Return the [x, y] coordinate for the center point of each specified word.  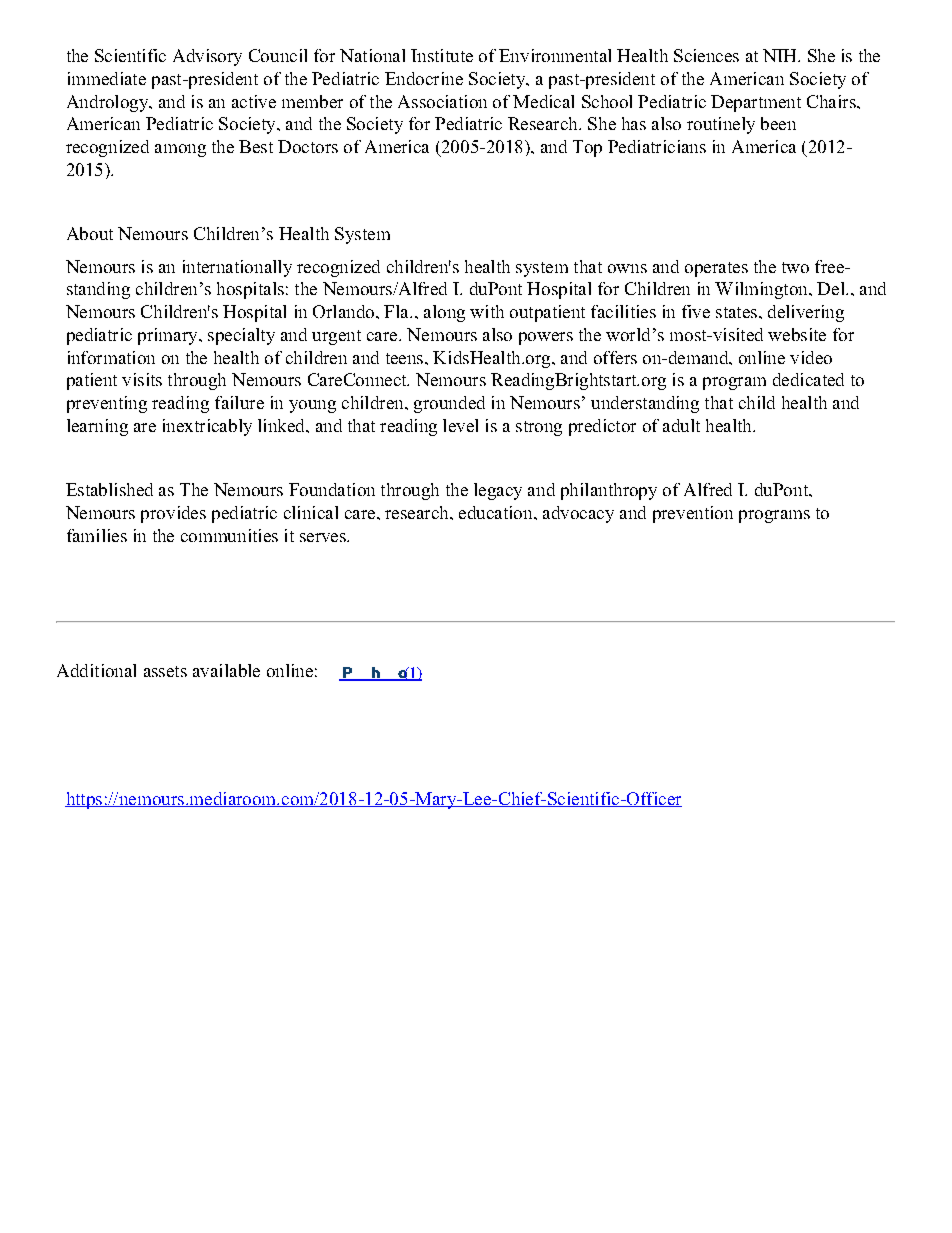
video [811, 357]
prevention [693, 514]
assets [165, 671]
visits [142, 379]
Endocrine [424, 78]
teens [406, 358]
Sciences [706, 55]
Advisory [207, 57]
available [226, 670]
